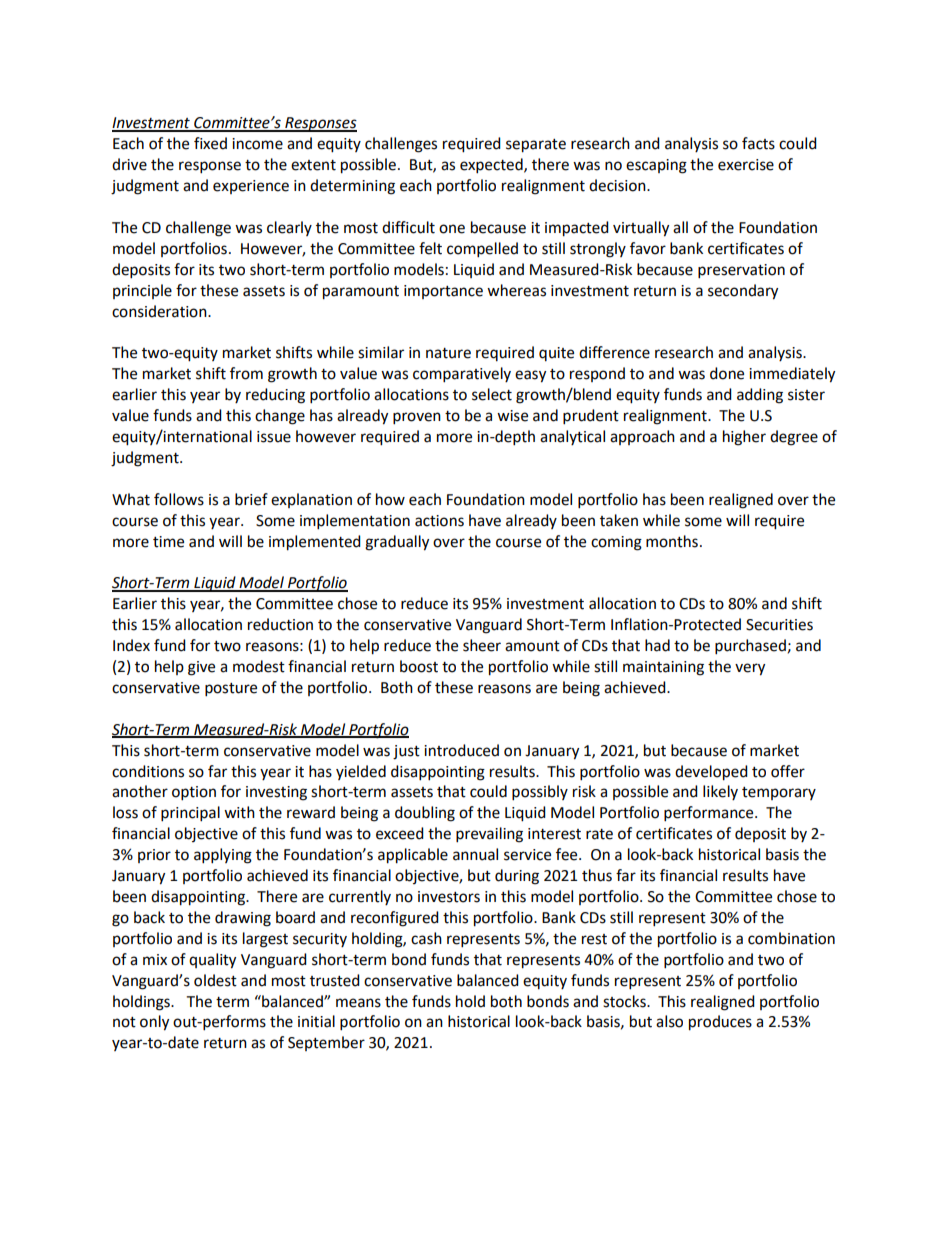 The image size is (952, 1233). What do you see at coordinates (210, 143) in the screenshot?
I see `fixed` at bounding box center [210, 143].
